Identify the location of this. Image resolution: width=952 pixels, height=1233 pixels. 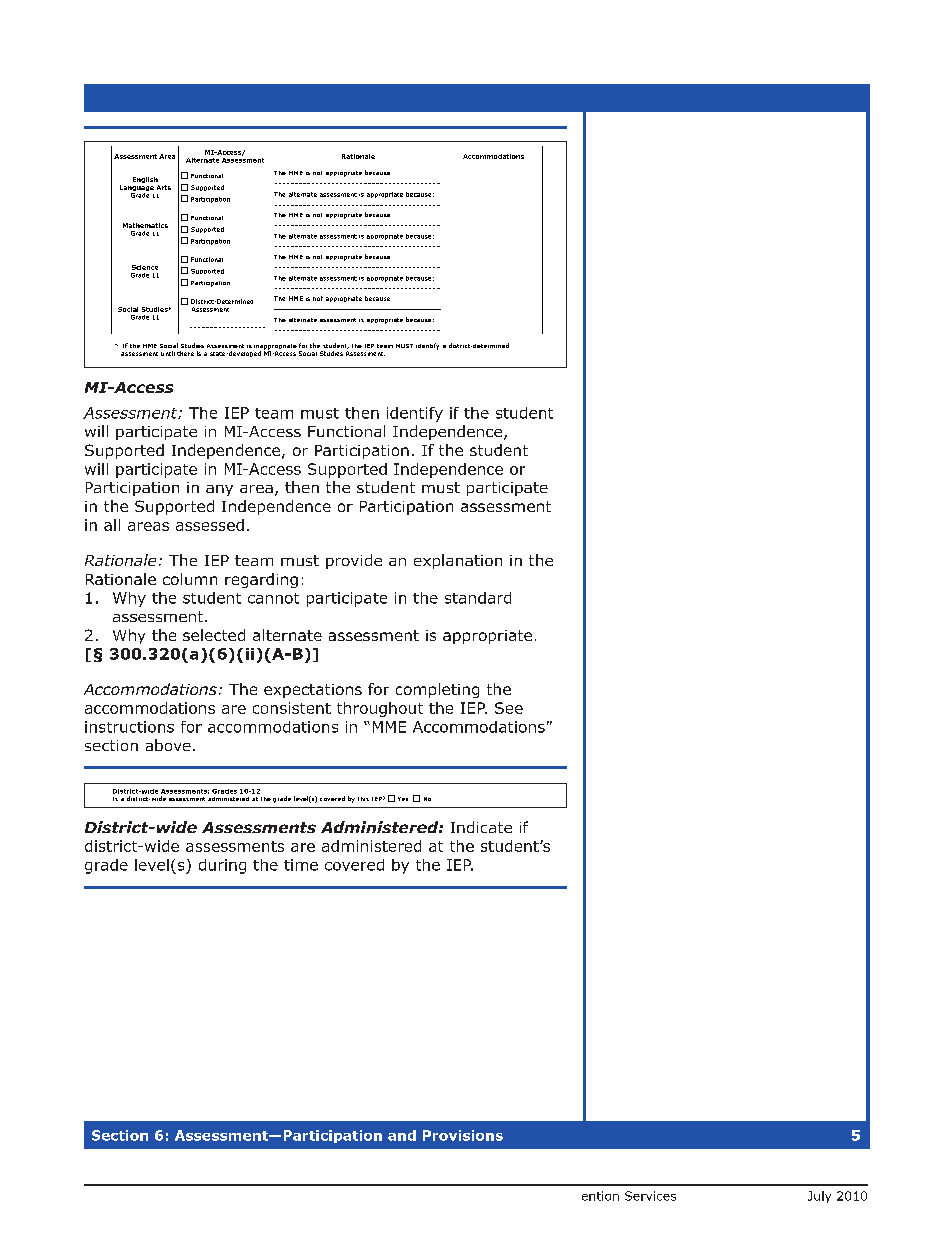
(363, 799).
